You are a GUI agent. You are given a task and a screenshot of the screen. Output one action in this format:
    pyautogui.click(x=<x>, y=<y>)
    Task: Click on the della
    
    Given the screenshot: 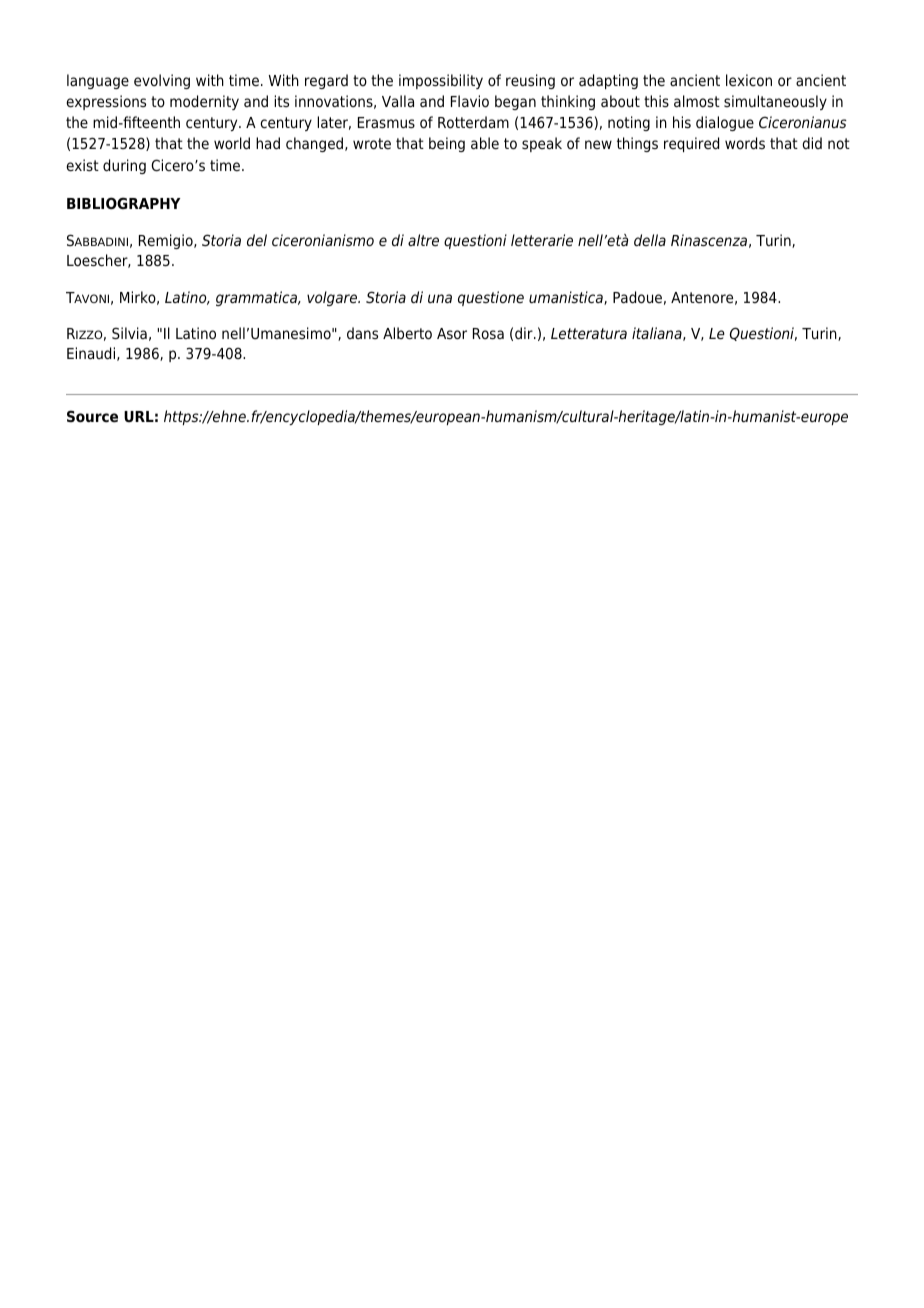 What is the action you would take?
    pyautogui.click(x=650, y=240)
